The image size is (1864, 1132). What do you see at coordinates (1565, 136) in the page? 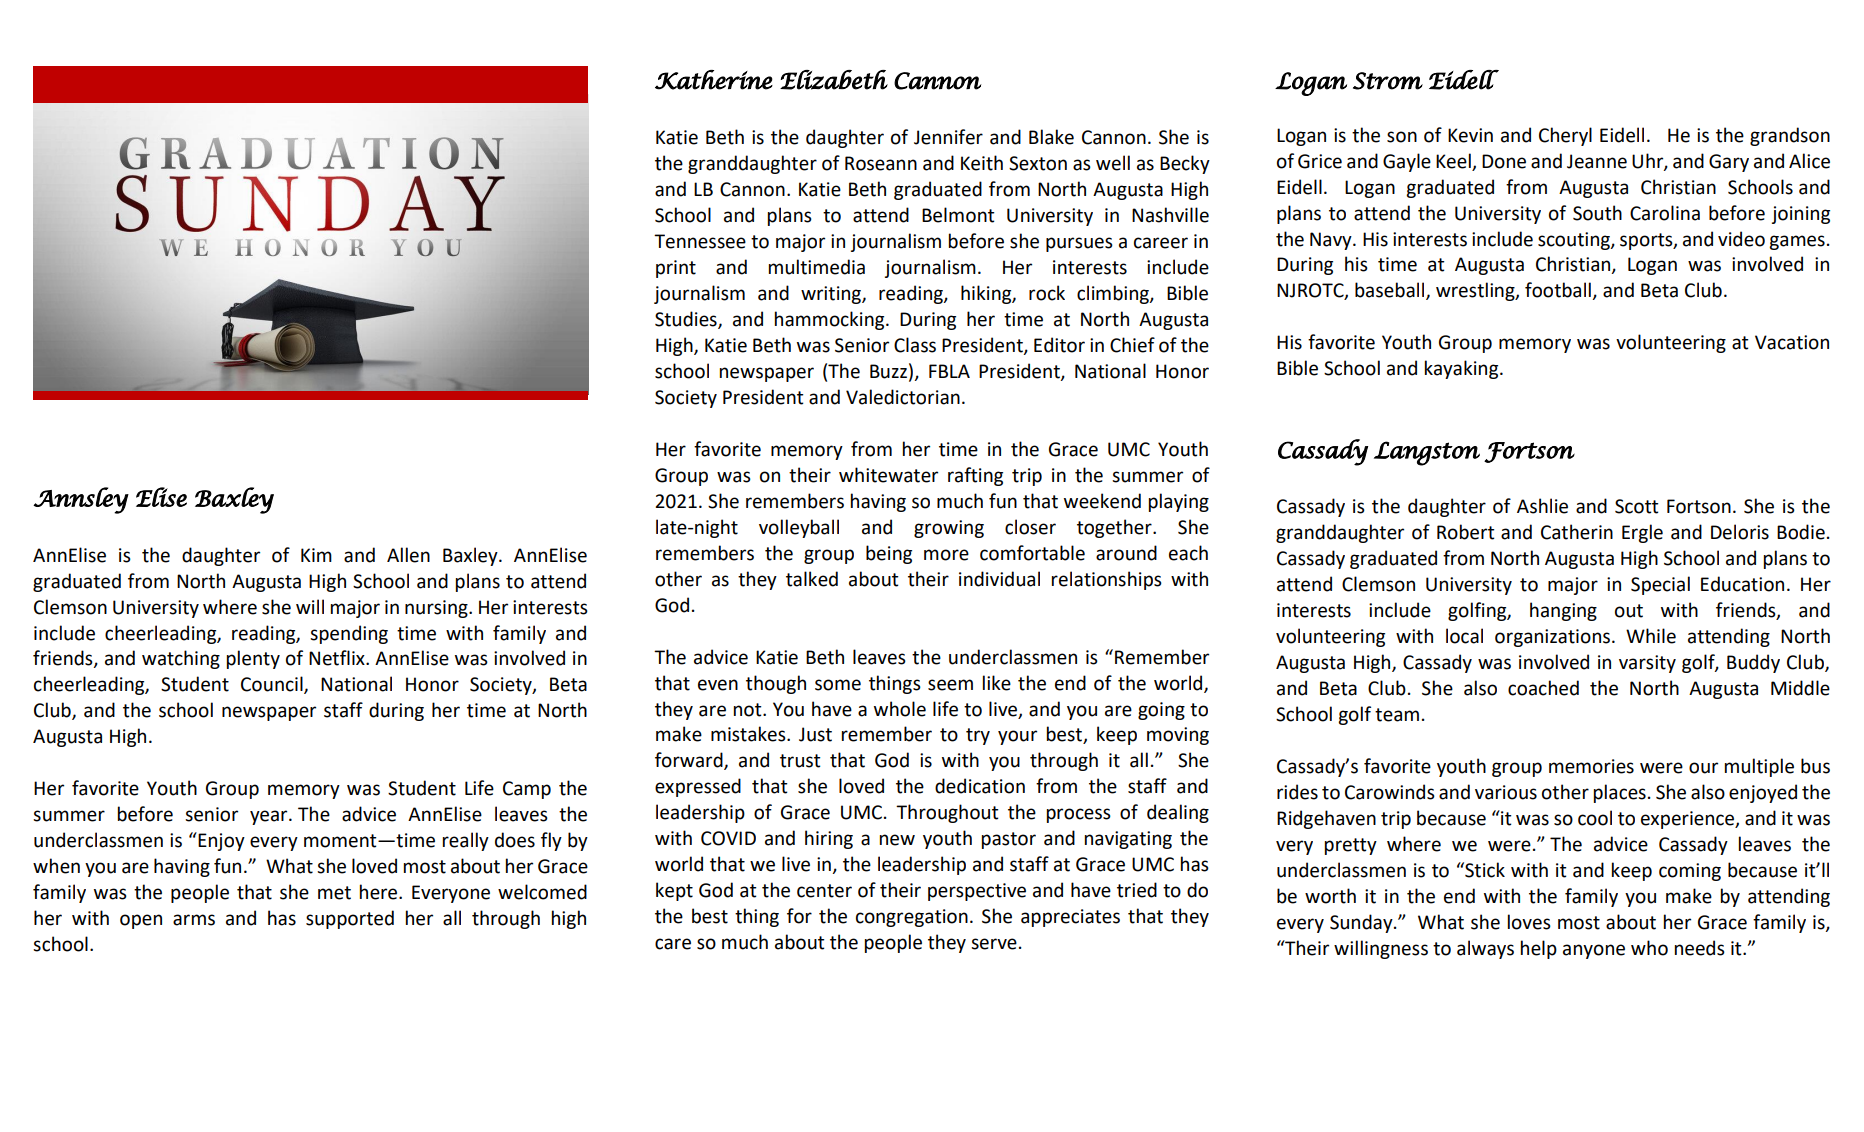
I see `Cheryl` at bounding box center [1565, 136].
